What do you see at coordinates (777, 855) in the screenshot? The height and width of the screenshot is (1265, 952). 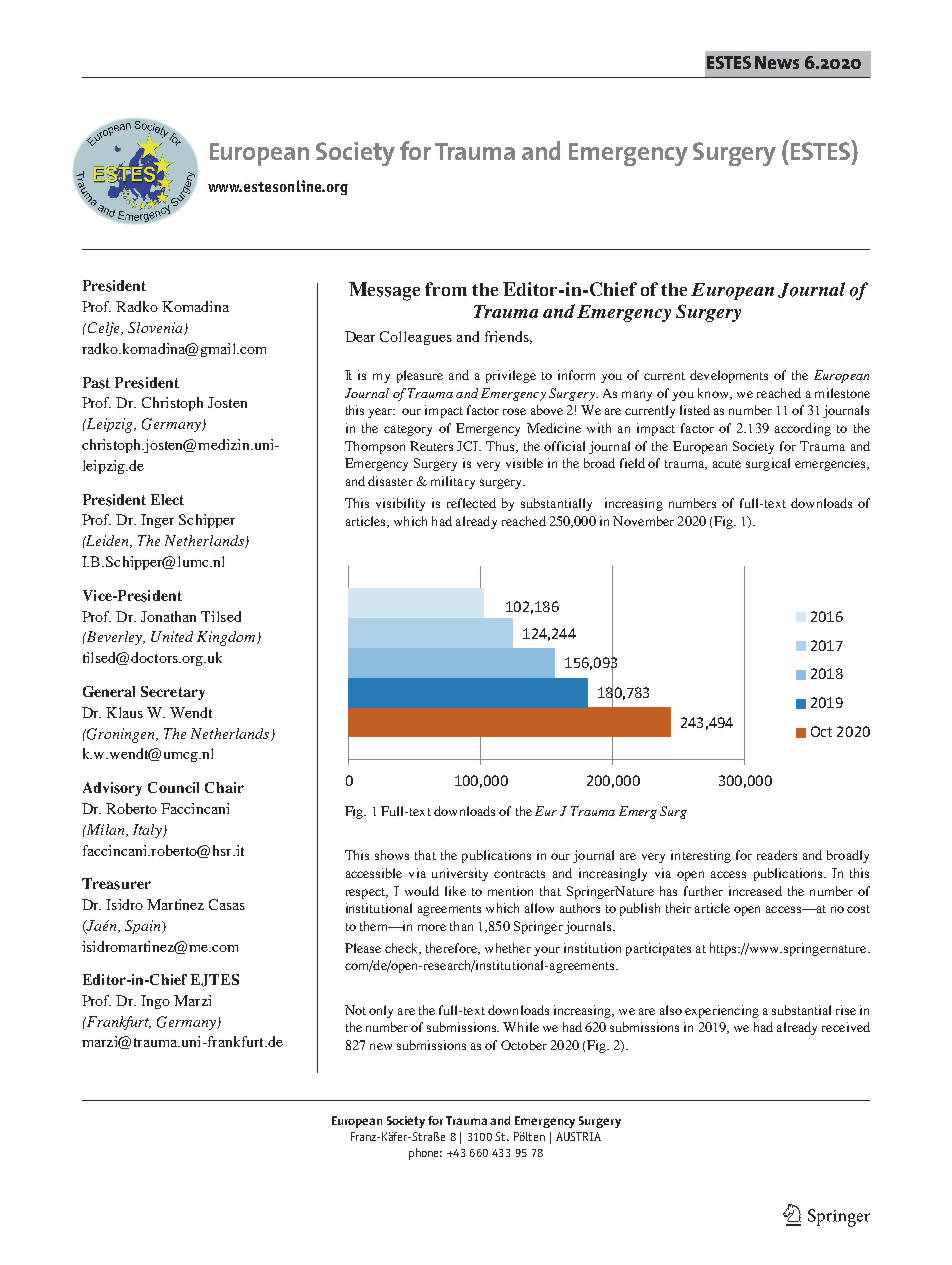 I see `readers` at bounding box center [777, 855].
